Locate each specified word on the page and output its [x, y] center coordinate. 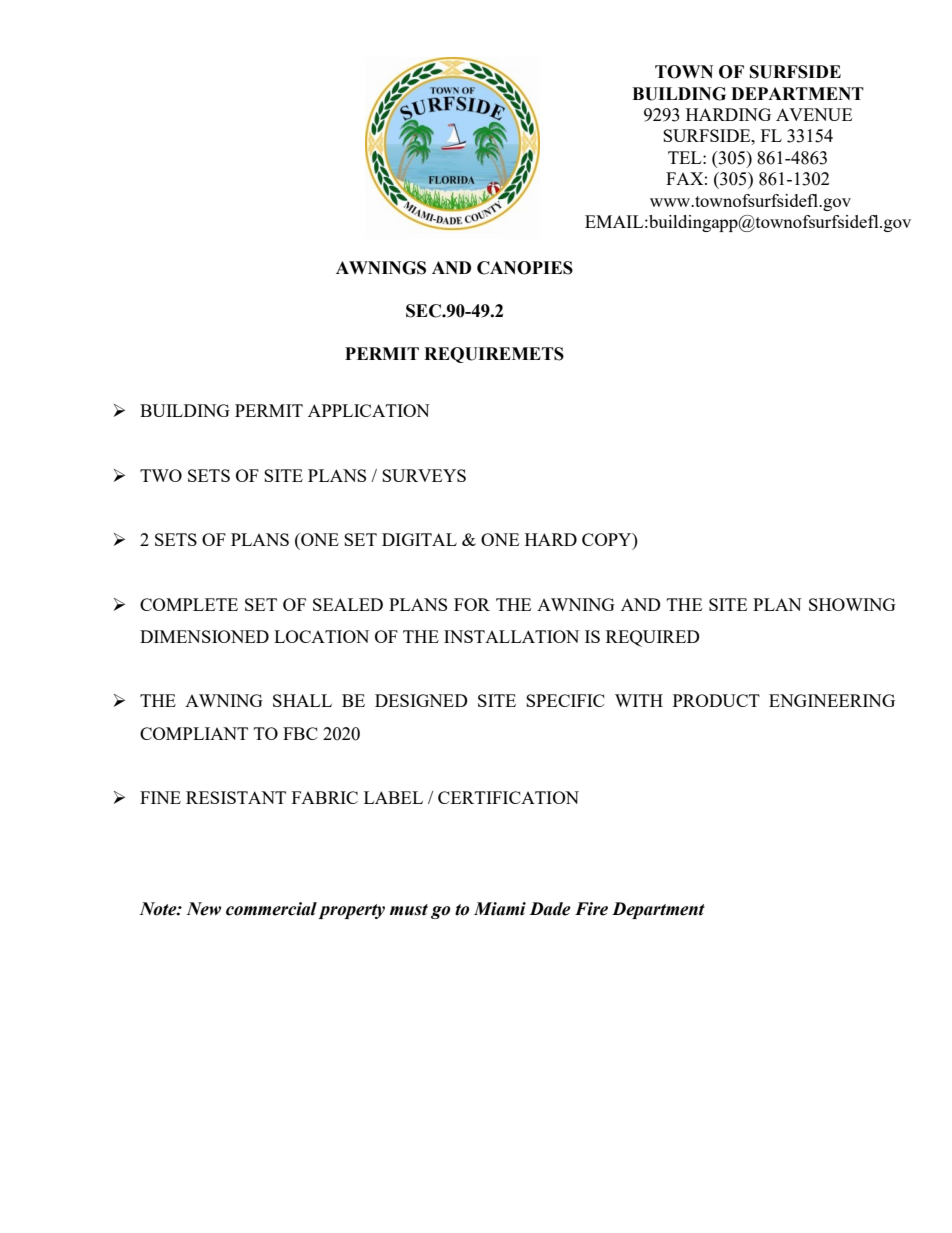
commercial [271, 909]
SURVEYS [424, 475]
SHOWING [852, 604]
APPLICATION [369, 410]
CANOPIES [525, 268]
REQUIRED [653, 638]
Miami [500, 909]
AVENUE [814, 114]
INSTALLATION [511, 636]
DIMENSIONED [204, 636]
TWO [161, 475]
